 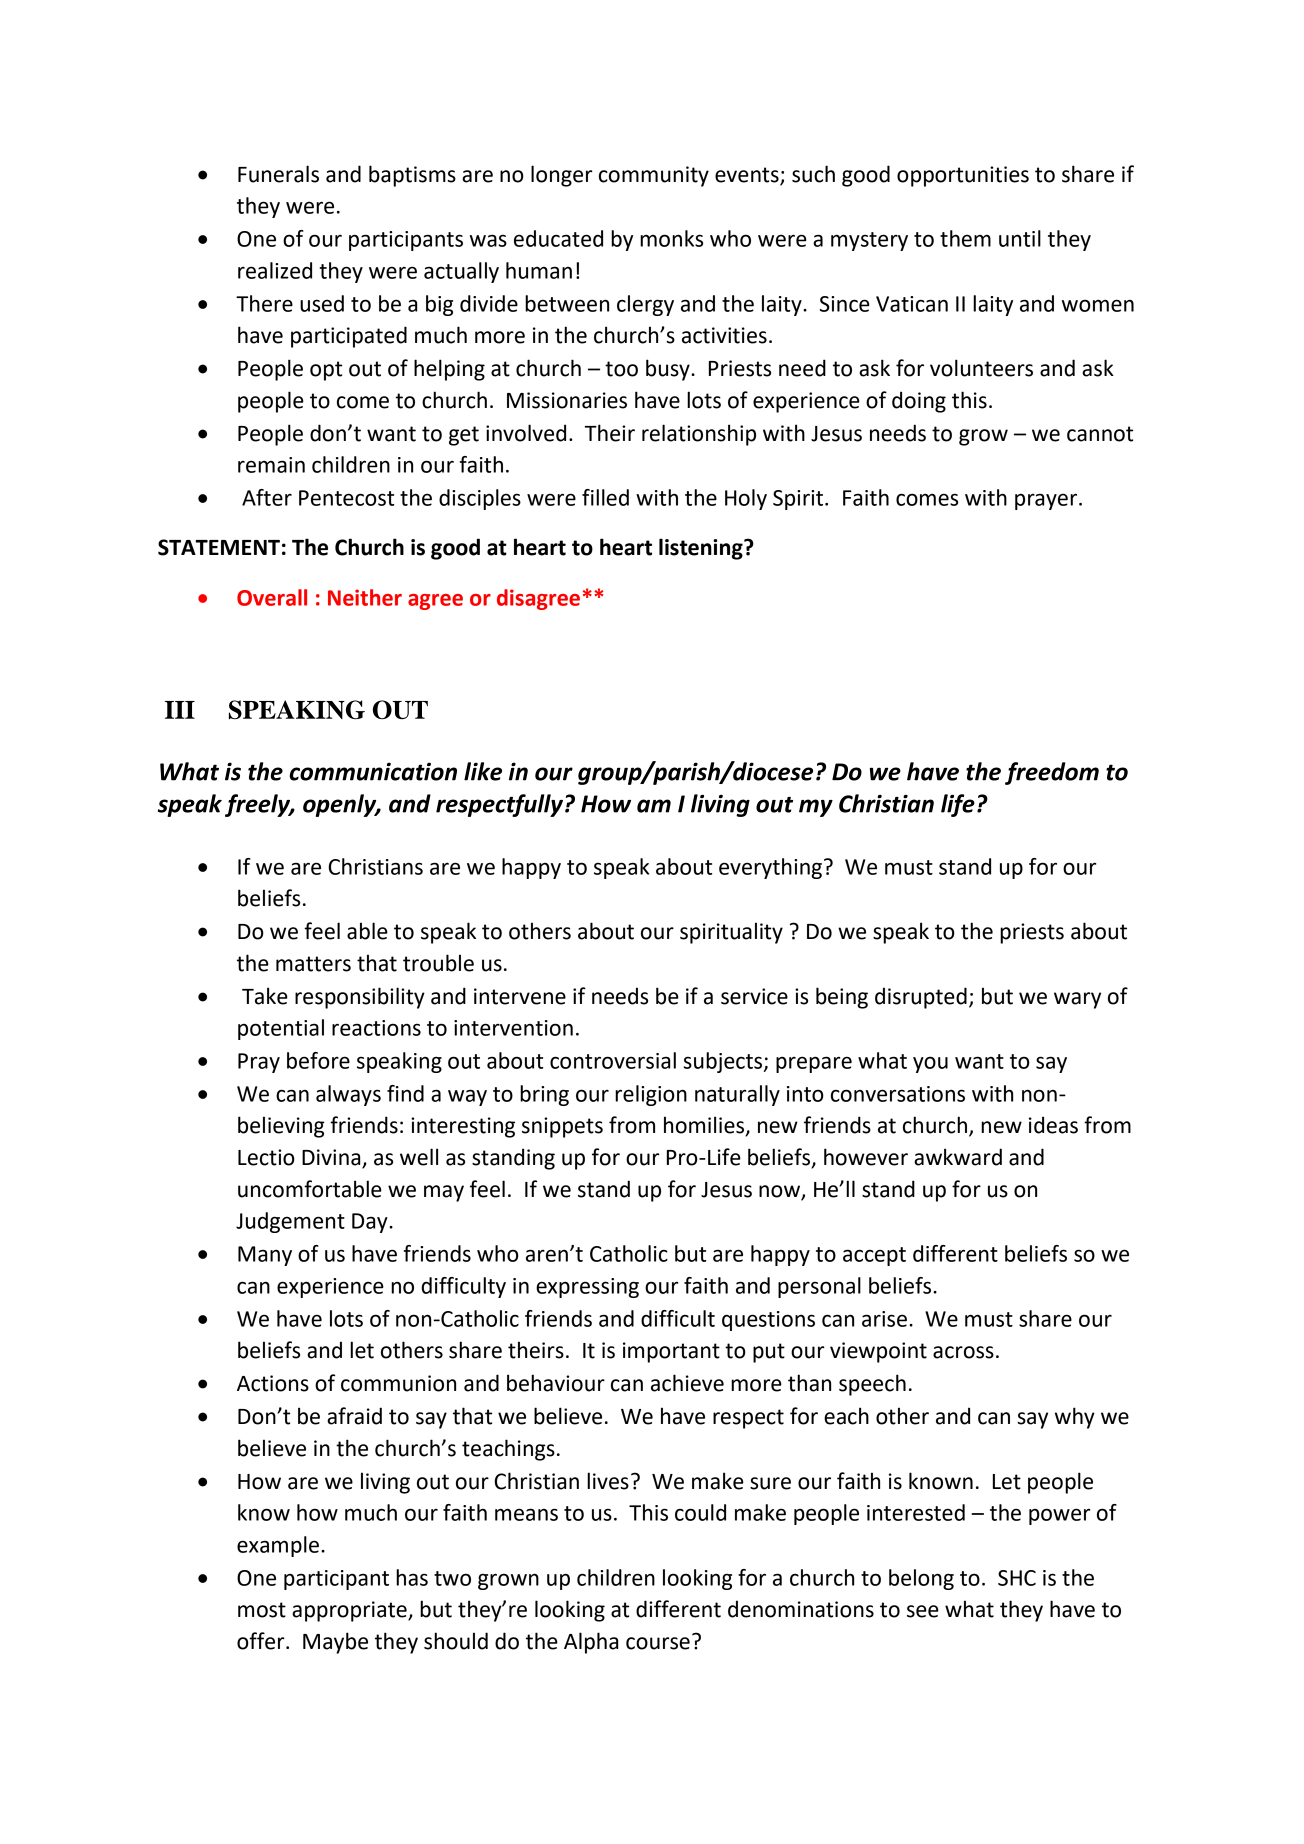 I want to click on matters, so click(x=313, y=964).
